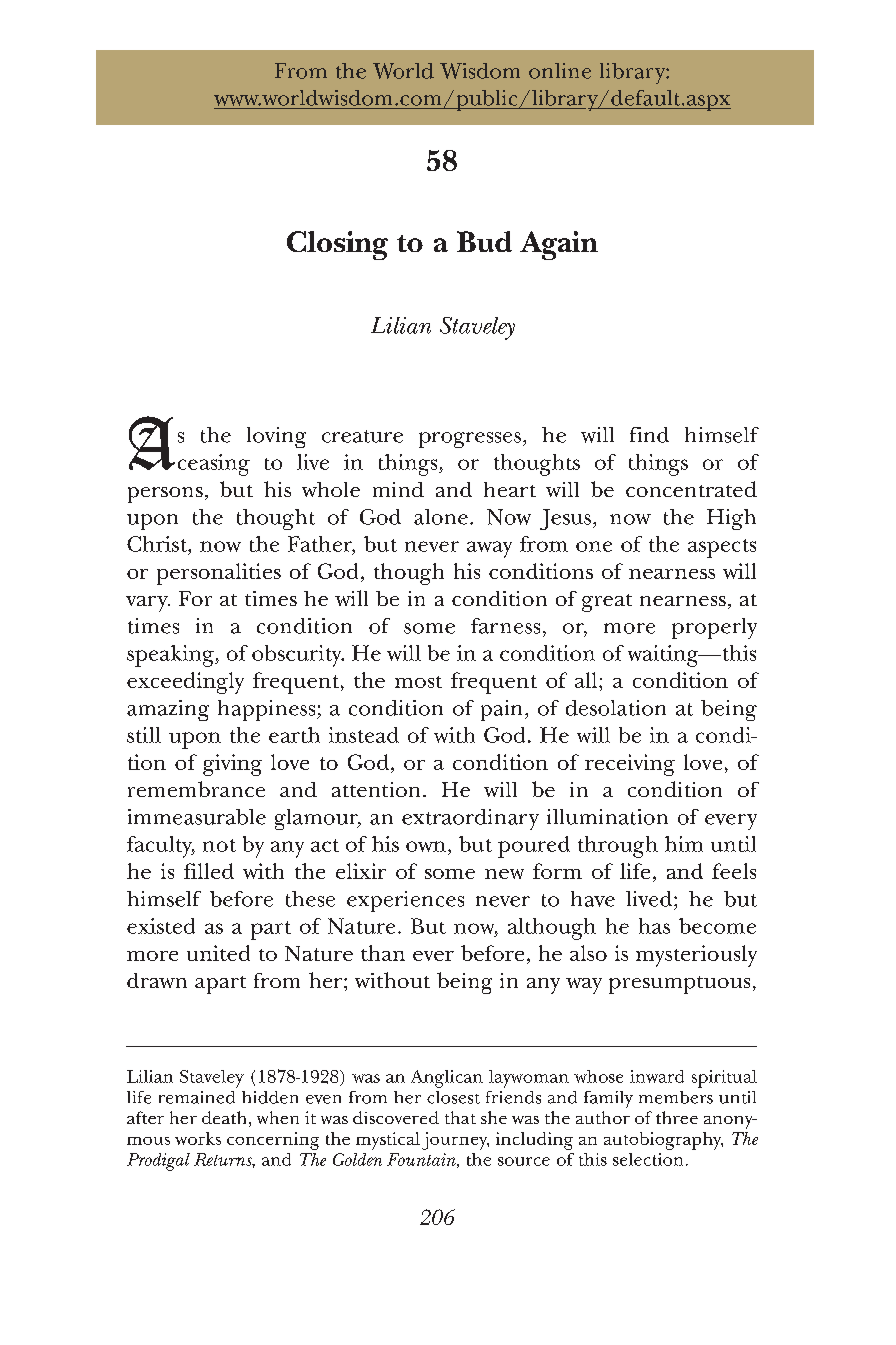 Image resolution: width=896 pixels, height=1345 pixels. What do you see at coordinates (224, 1117) in the screenshot?
I see `death` at bounding box center [224, 1117].
